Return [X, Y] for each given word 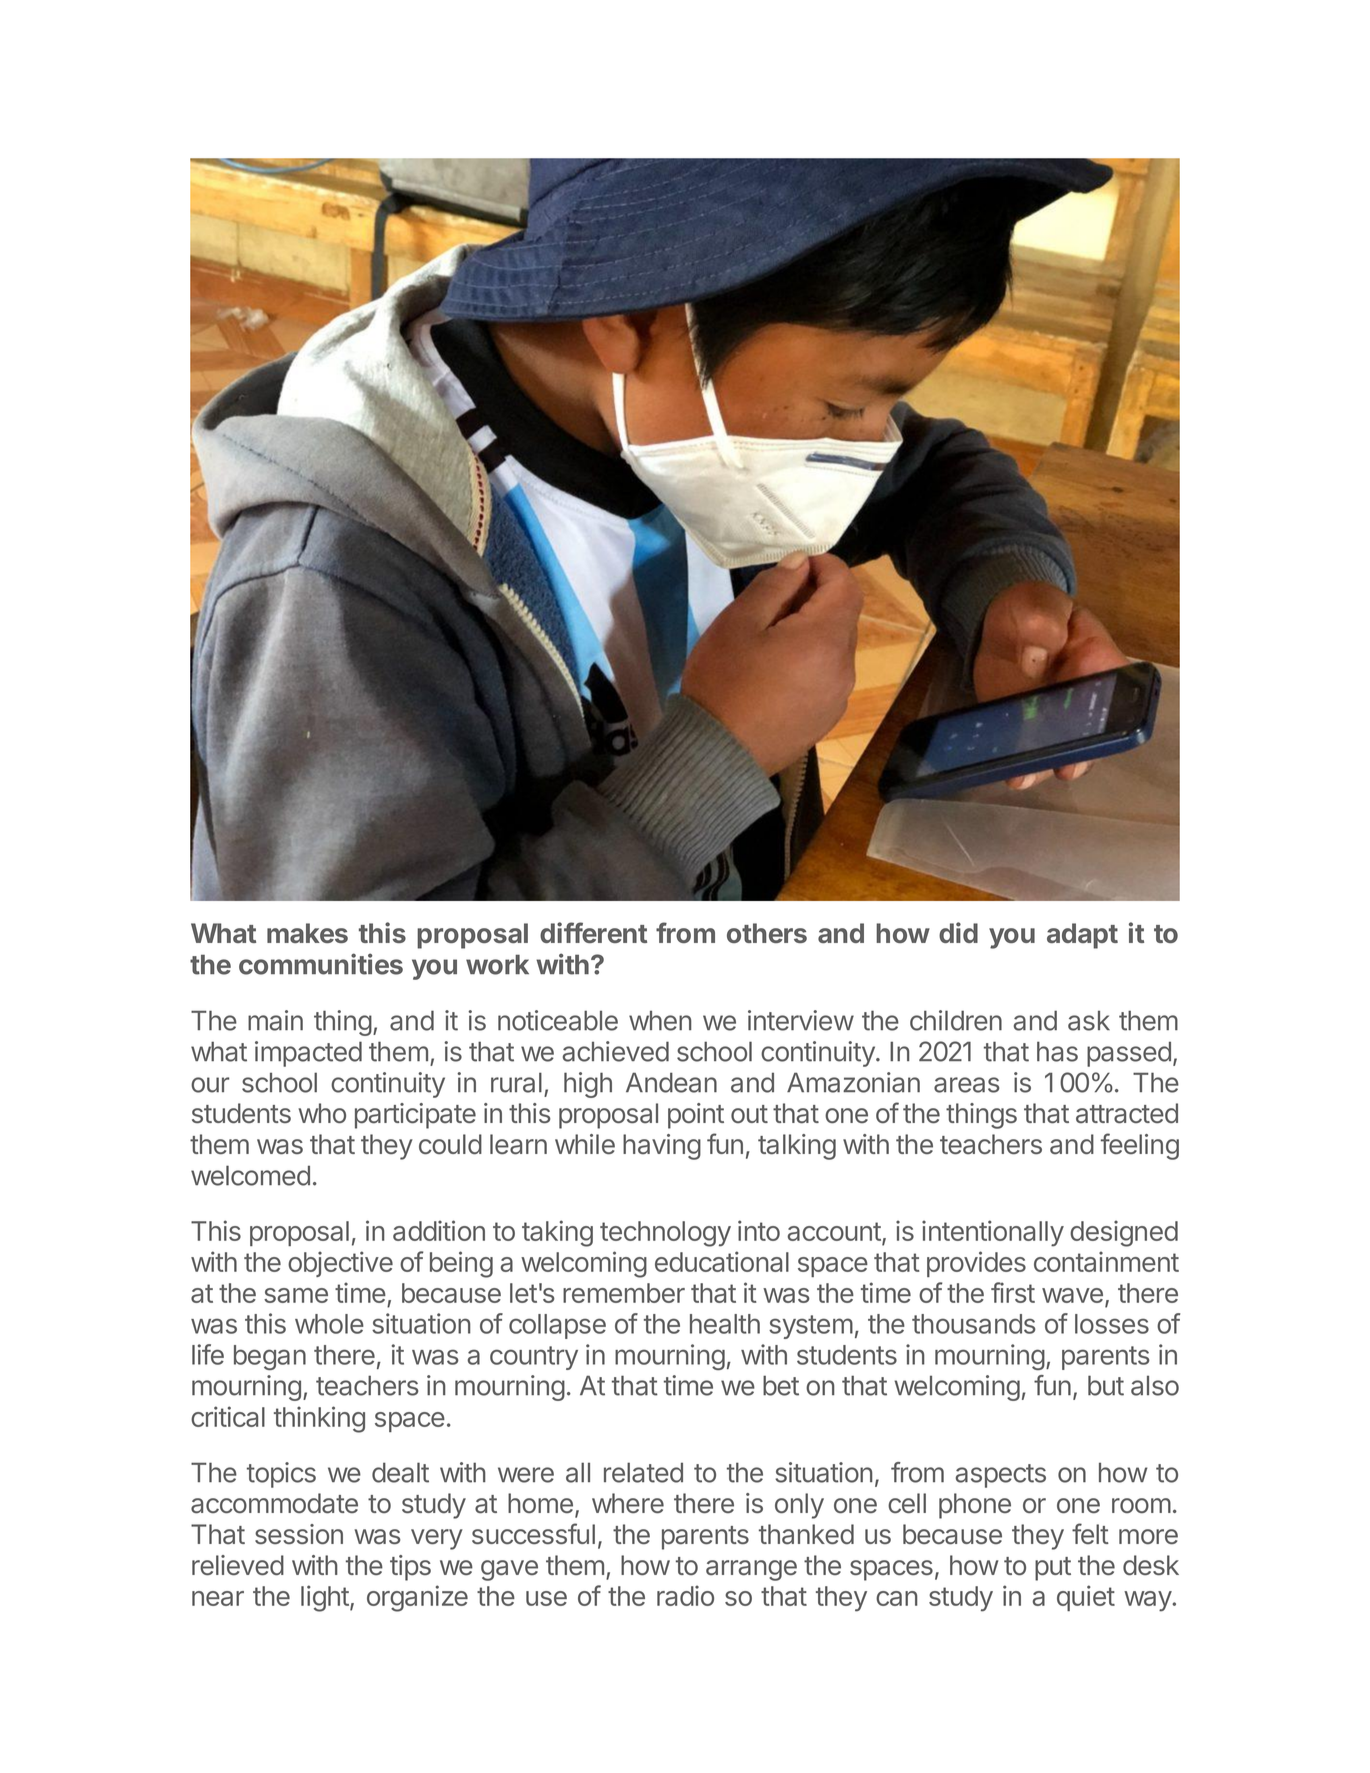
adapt [1082, 936]
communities [321, 964]
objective [340, 1264]
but [1106, 1385]
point [696, 1116]
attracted [1127, 1113]
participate [415, 1116]
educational [722, 1261]
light [325, 1598]
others [767, 933]
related [643, 1472]
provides [976, 1264]
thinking [319, 1419]
